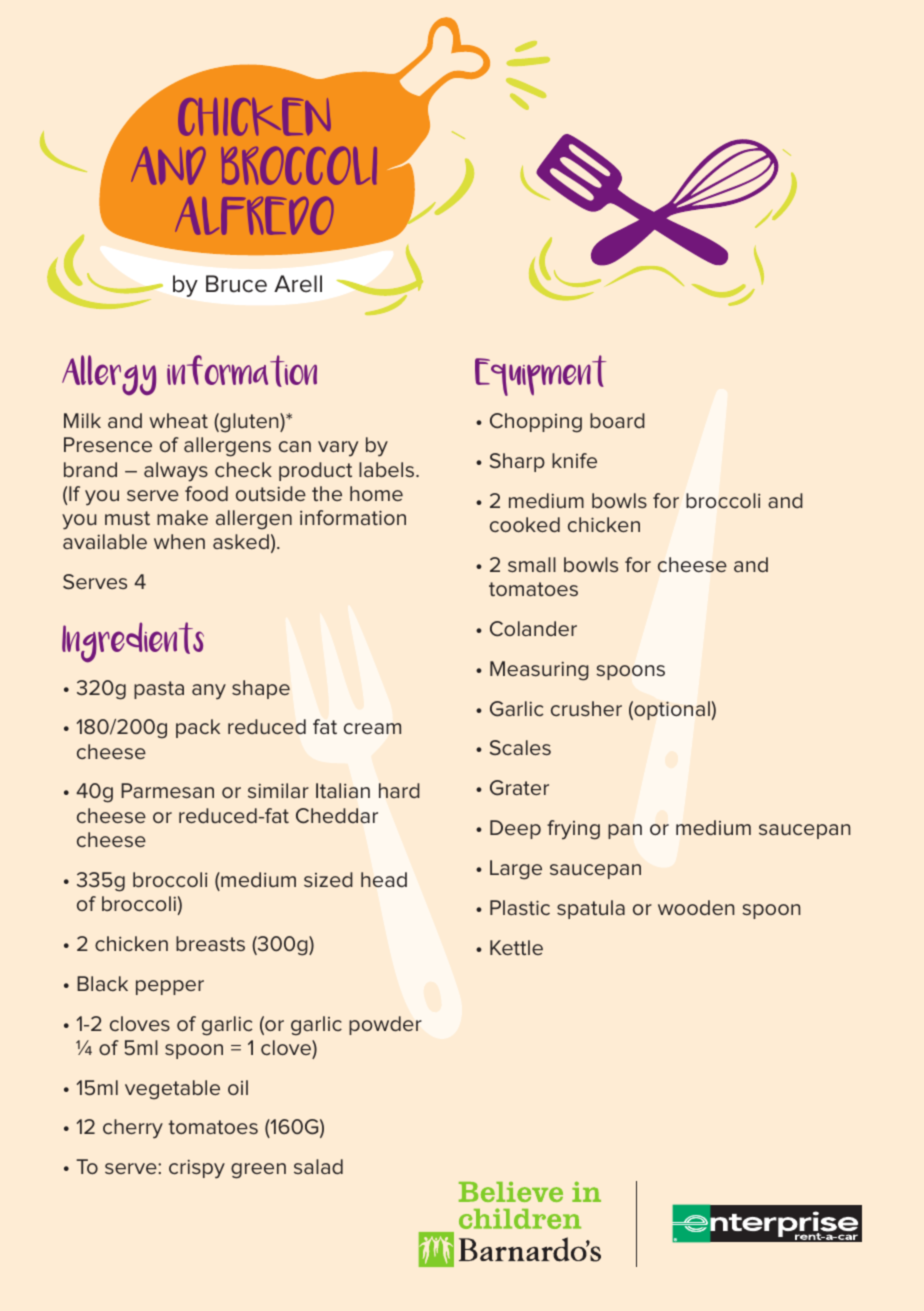 The width and height of the page is (924, 1311). Describe the element at coordinates (372, 728) in the page. I see `cream` at that location.
